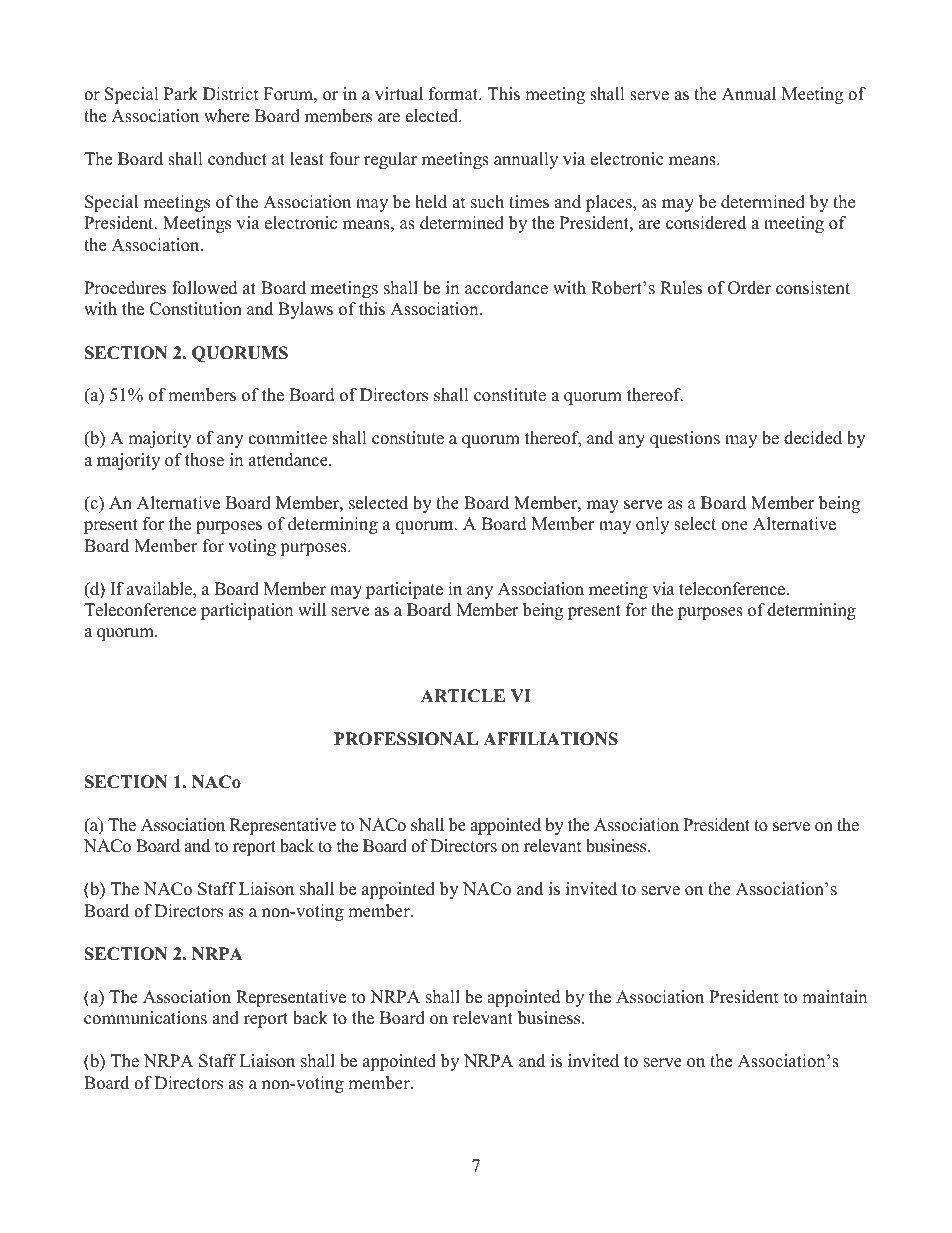 The width and height of the document is (952, 1233). Describe the element at coordinates (204, 460) in the document. I see `those` at that location.
